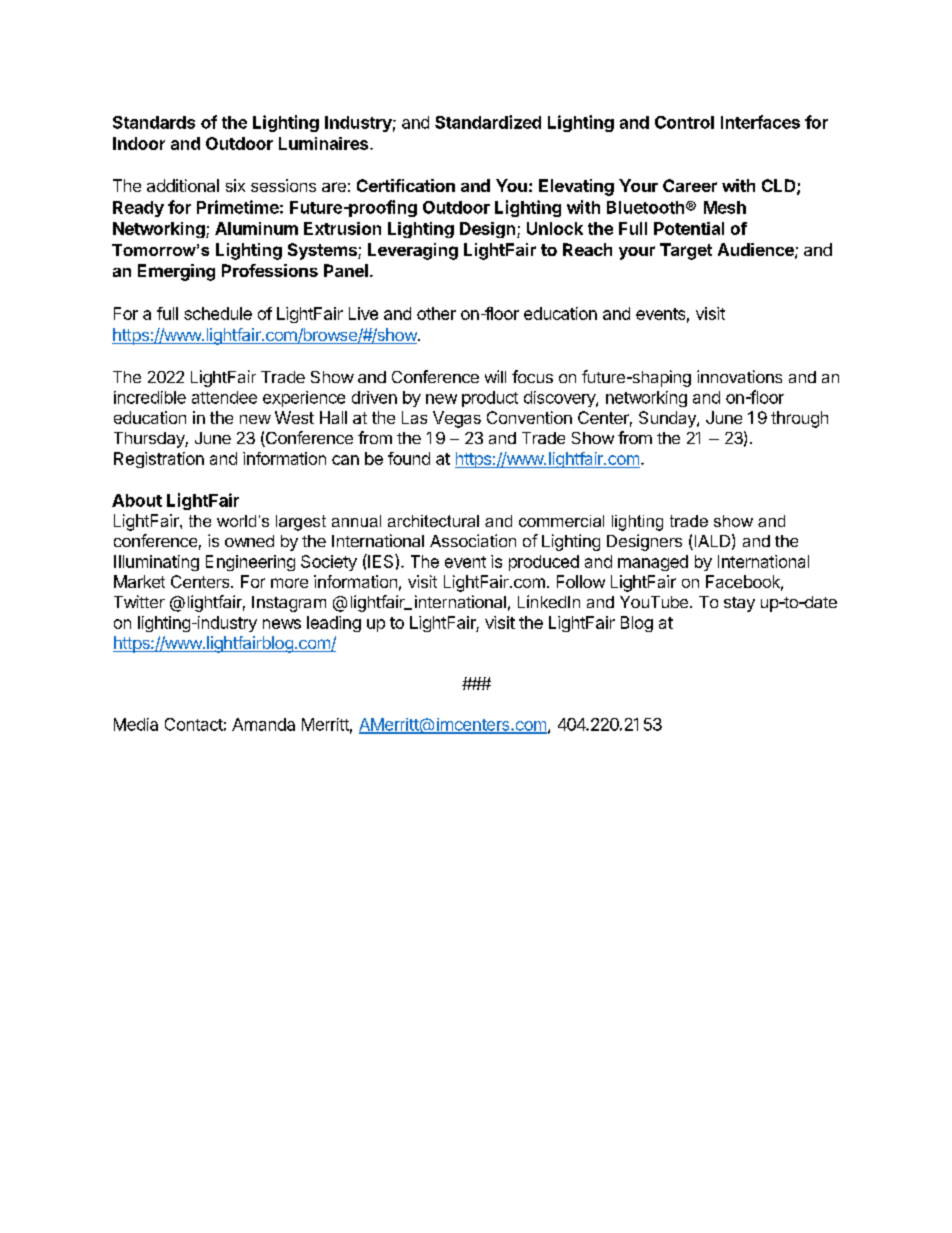 This screenshot has height=1233, width=952. What do you see at coordinates (154, 122) in the screenshot?
I see `Standards` at bounding box center [154, 122].
